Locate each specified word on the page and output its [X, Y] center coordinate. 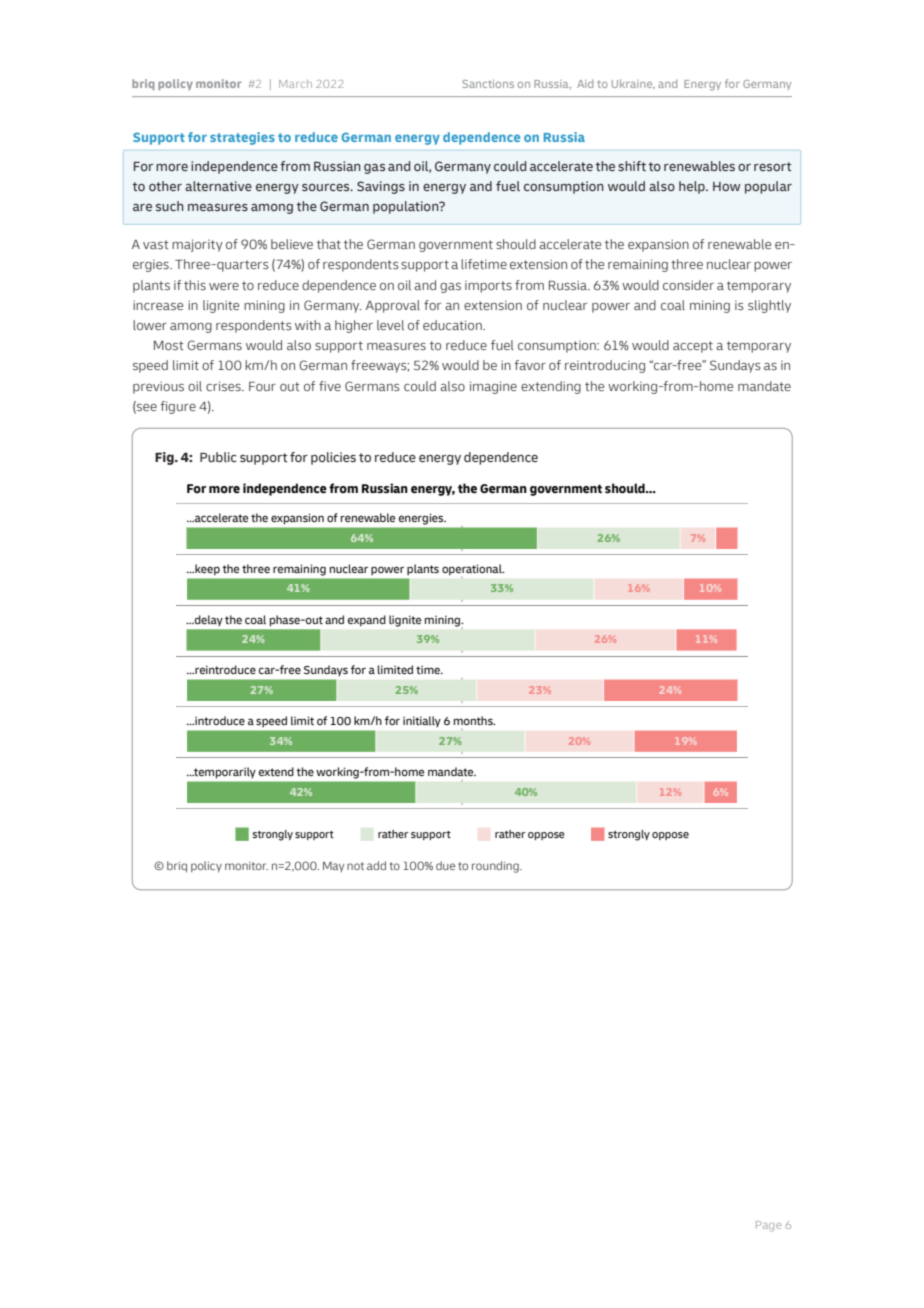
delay [207, 620]
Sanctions [488, 84]
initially [422, 721]
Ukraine [633, 84]
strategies [242, 138]
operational [473, 570]
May [334, 867]
